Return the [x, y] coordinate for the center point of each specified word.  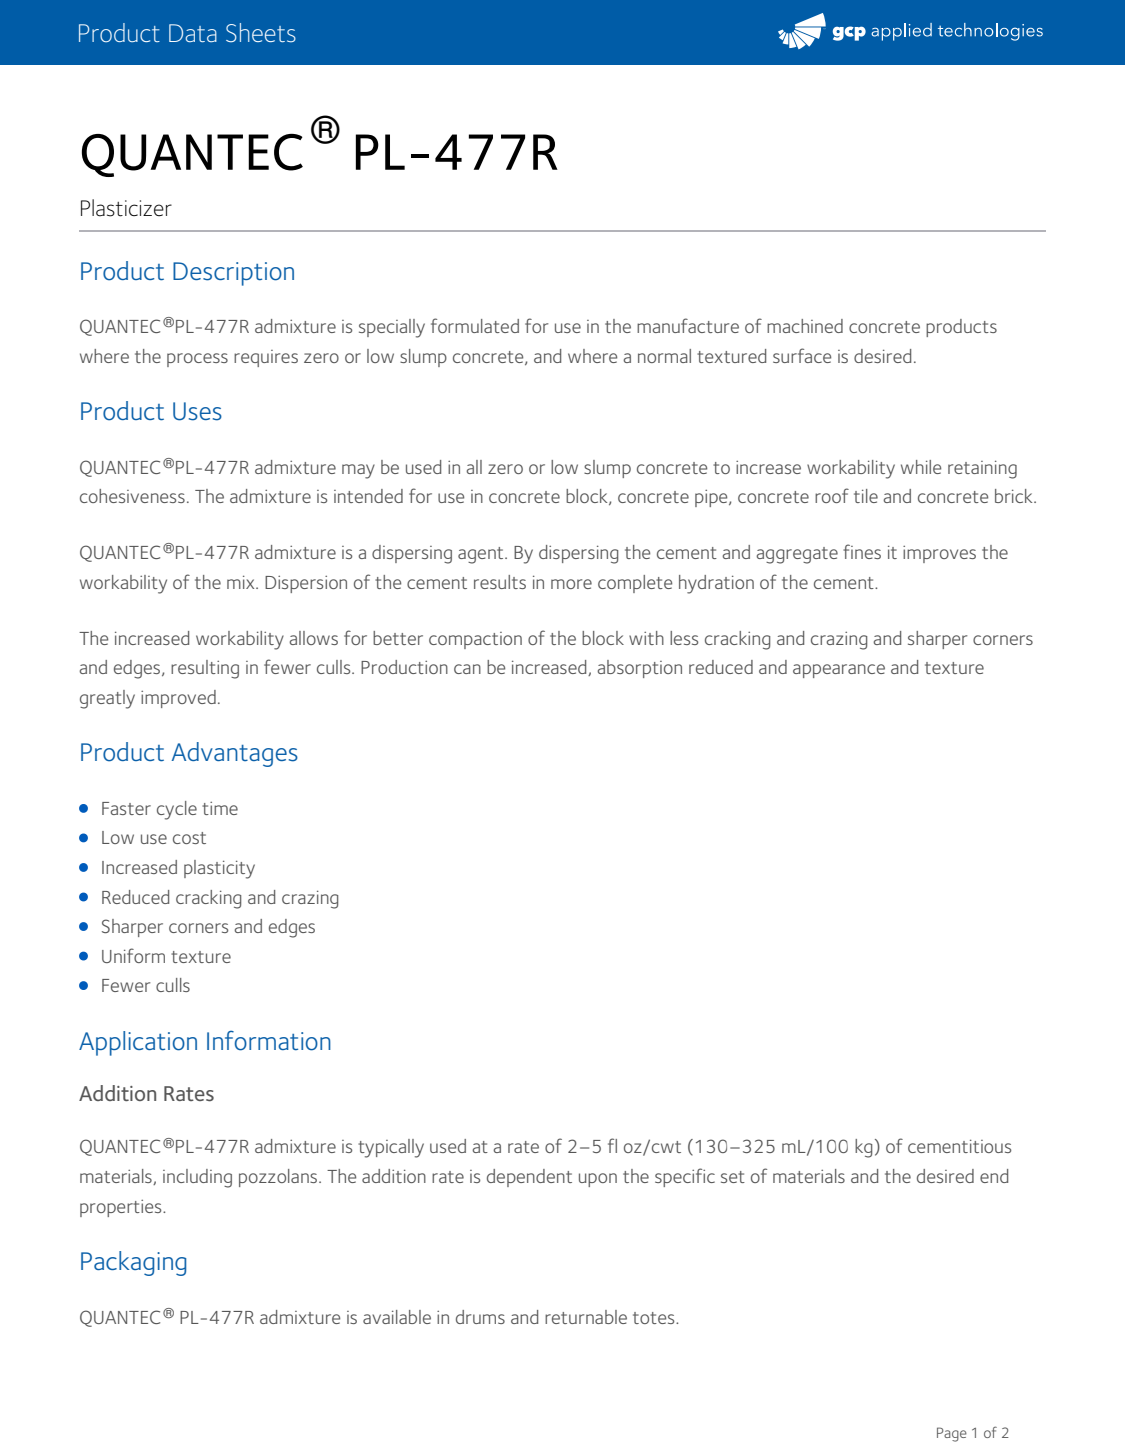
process [197, 360]
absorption [639, 669]
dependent [529, 1178]
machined [805, 326]
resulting [205, 669]
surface [802, 355]
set [733, 1177]
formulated [475, 325]
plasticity [219, 869]
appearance [839, 671]
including [197, 1178]
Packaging [133, 1263]
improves [939, 554]
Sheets [261, 33]
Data [193, 33]
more [571, 584]
